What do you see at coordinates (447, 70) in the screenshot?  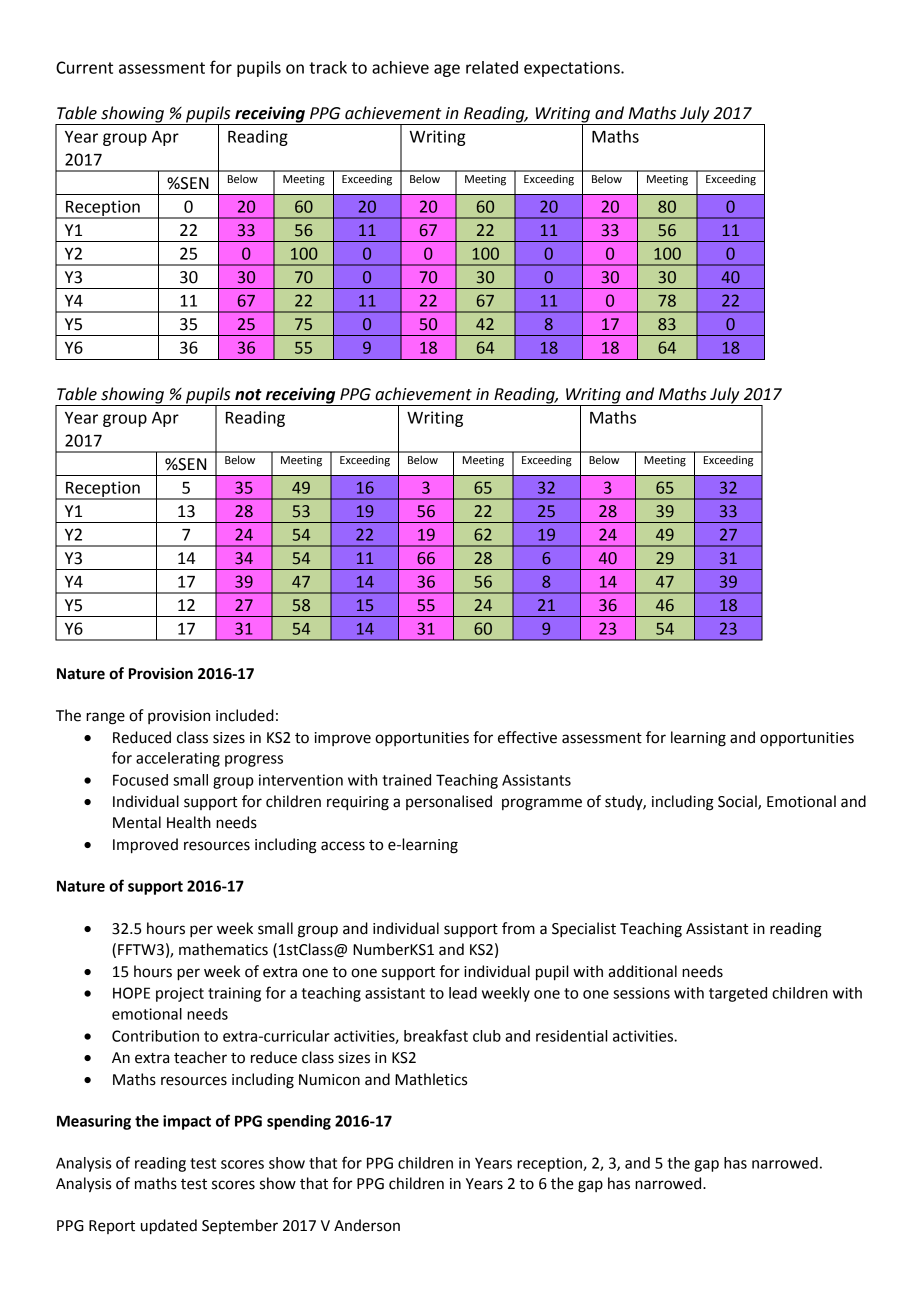 I see `age` at bounding box center [447, 70].
